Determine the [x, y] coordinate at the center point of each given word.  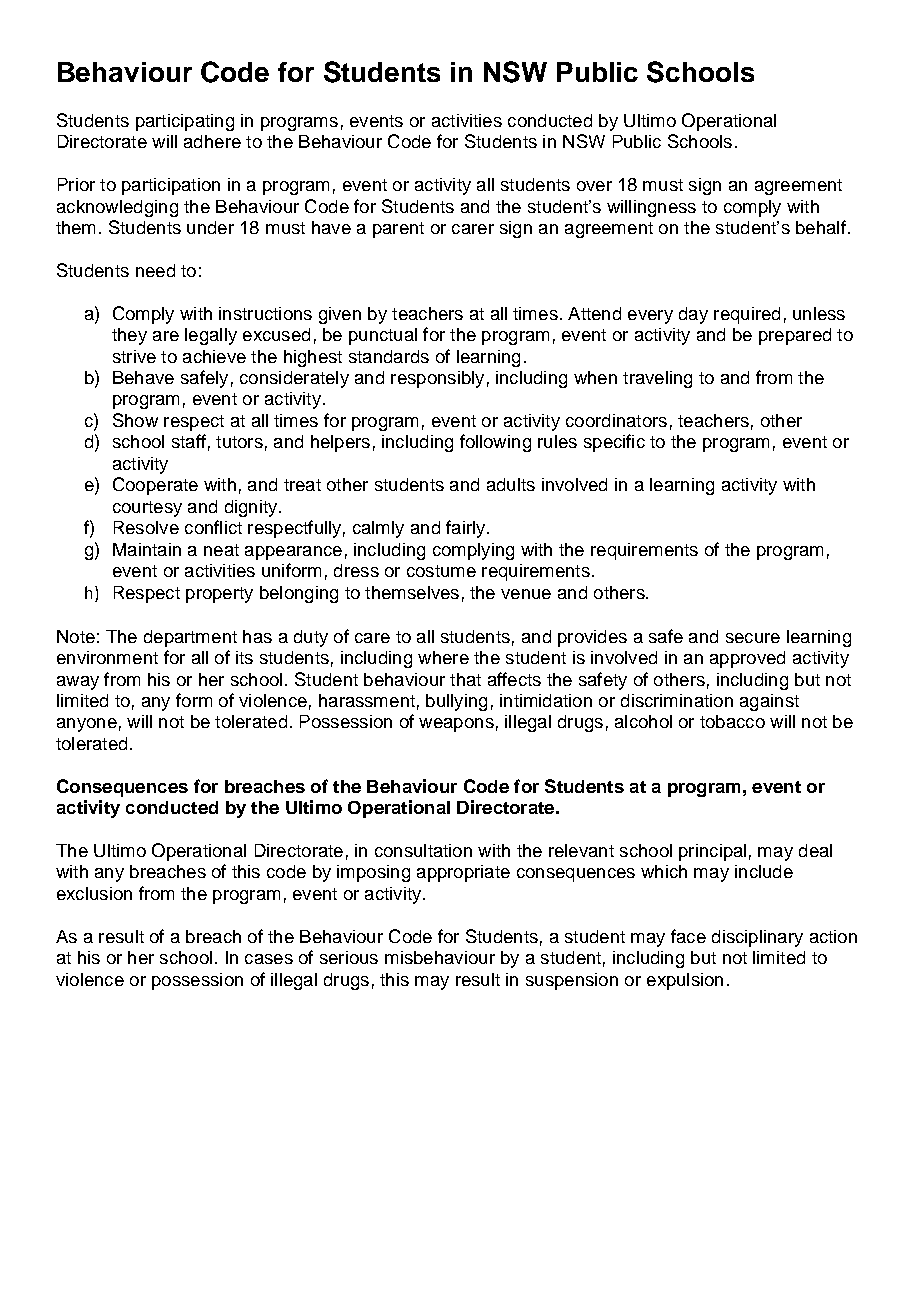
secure [753, 638]
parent [398, 230]
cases [269, 959]
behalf [821, 227]
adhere [212, 141]
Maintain [147, 549]
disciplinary [757, 938]
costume [441, 571]
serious [349, 957]
